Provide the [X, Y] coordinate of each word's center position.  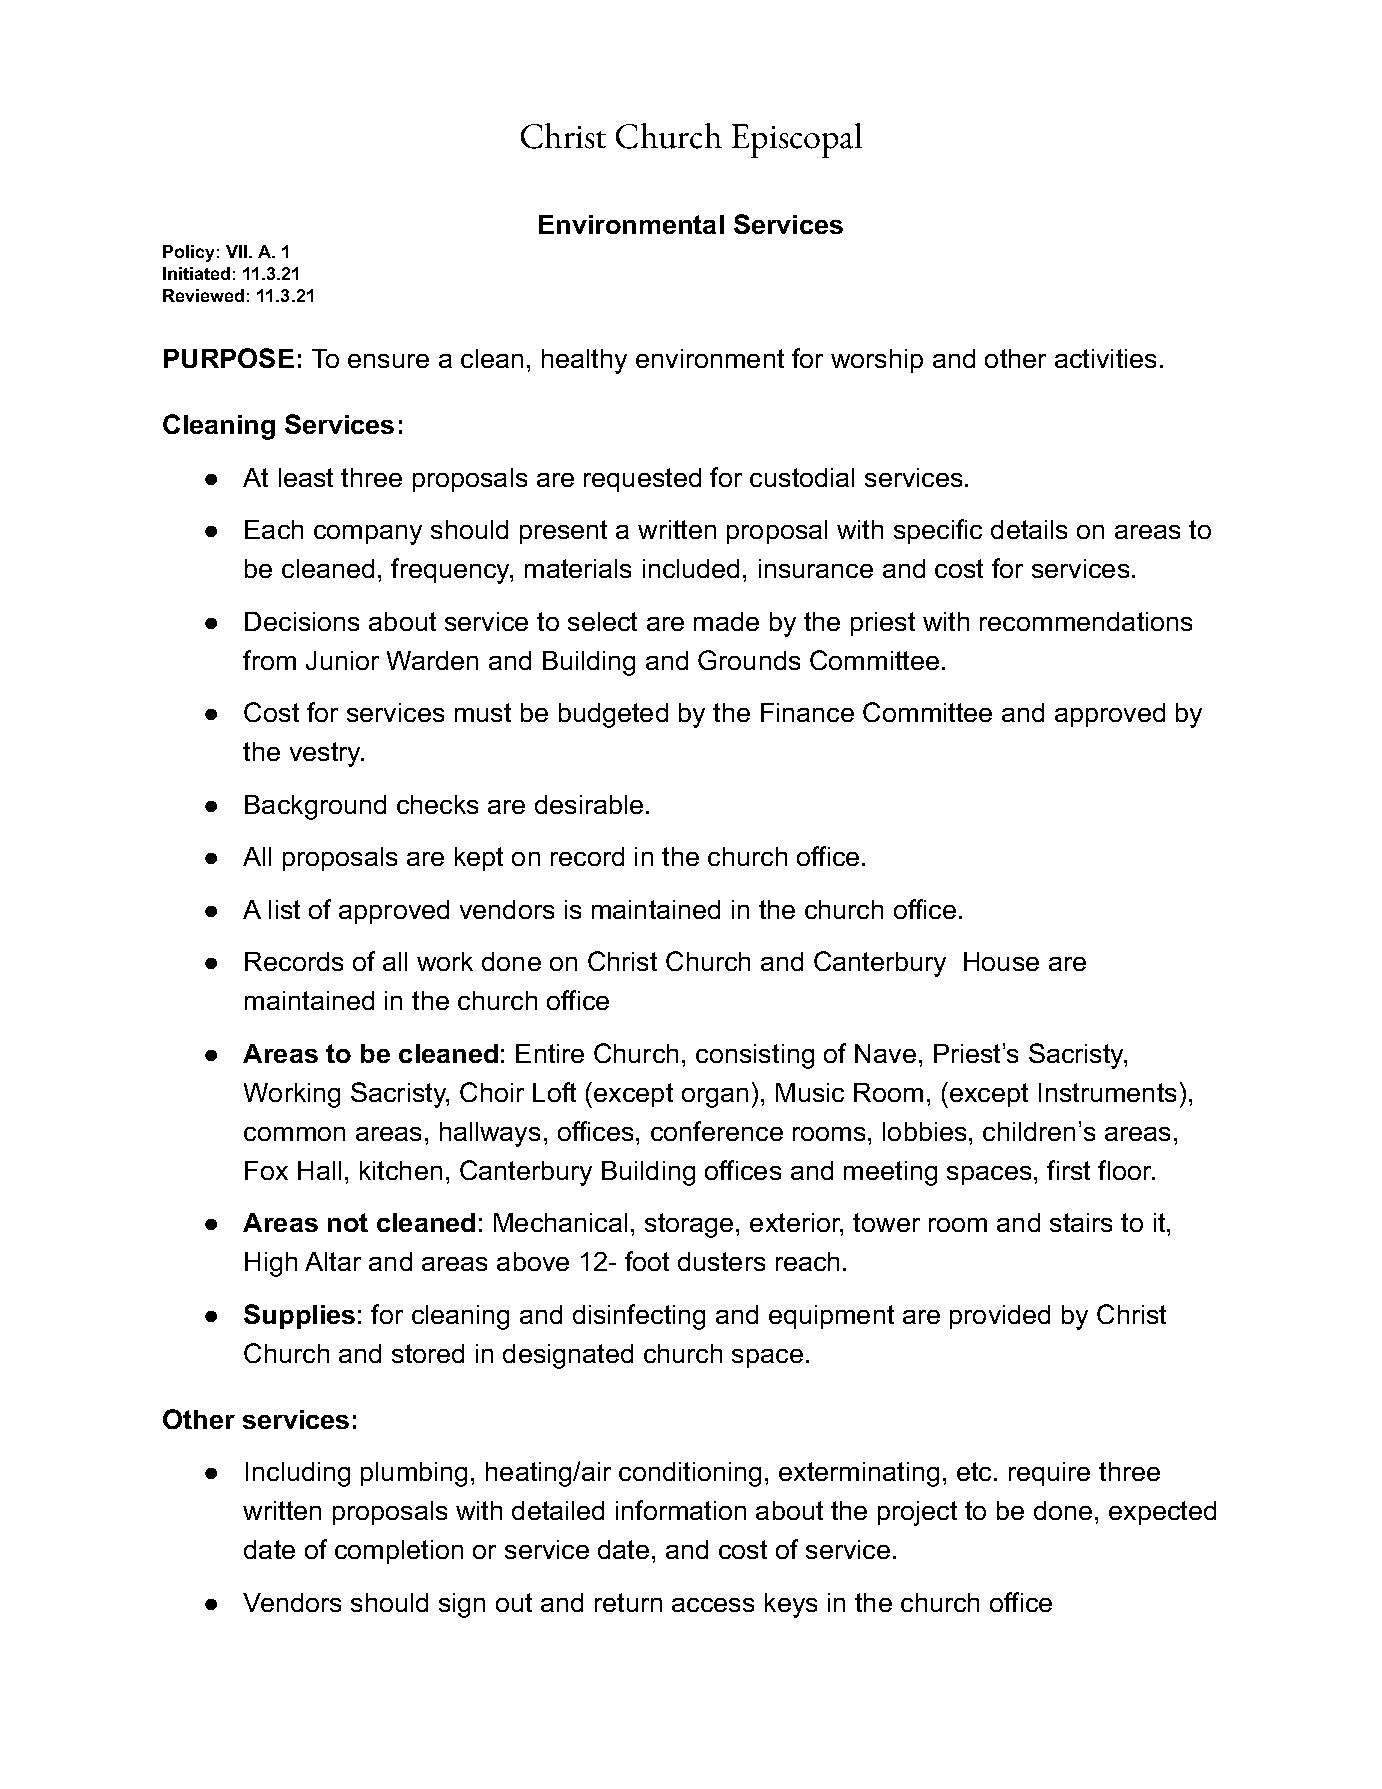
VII [238, 251]
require [1049, 1474]
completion [399, 1552]
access [713, 1605]
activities [1105, 358]
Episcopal [797, 140]
